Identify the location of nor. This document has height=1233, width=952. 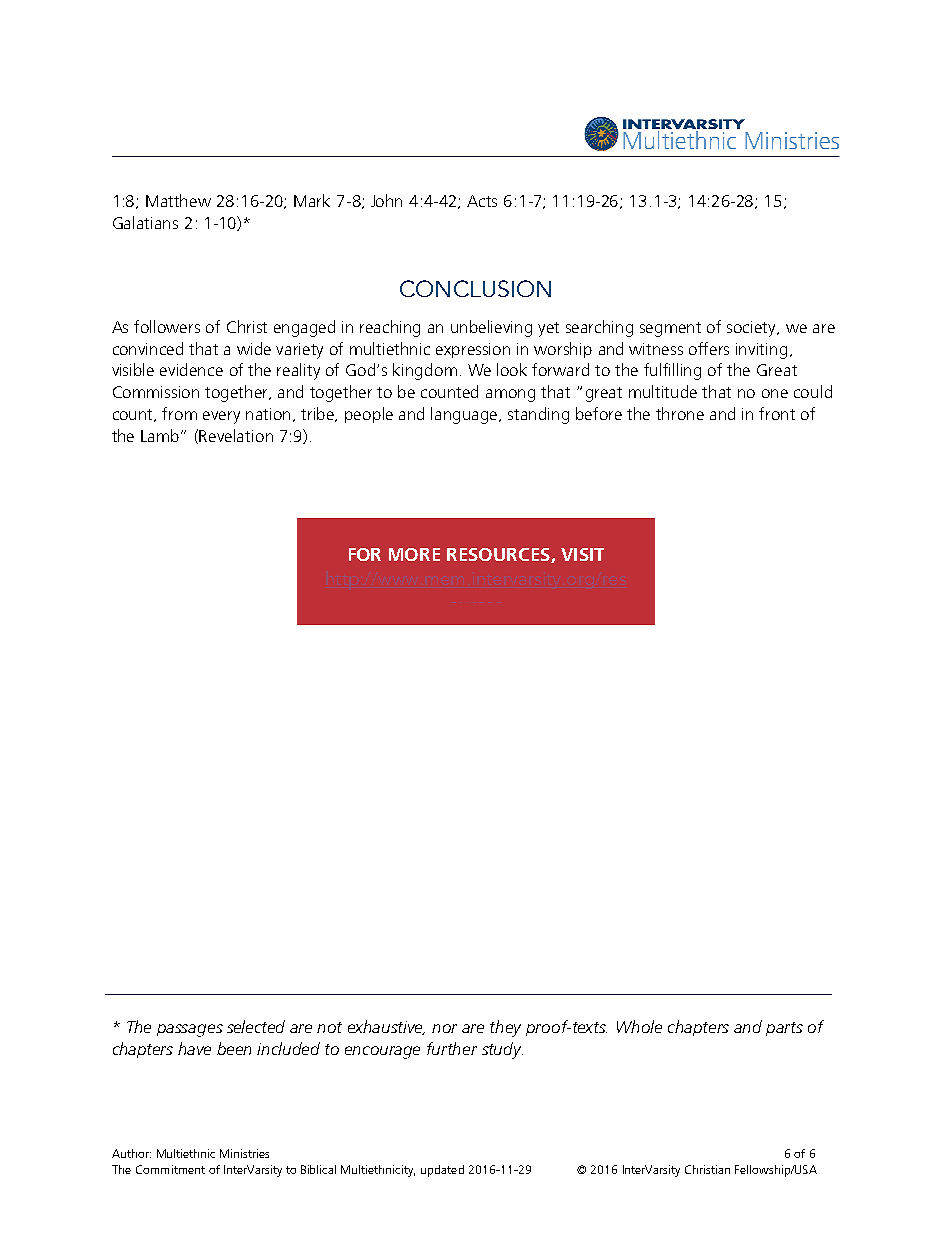
(444, 1028).
